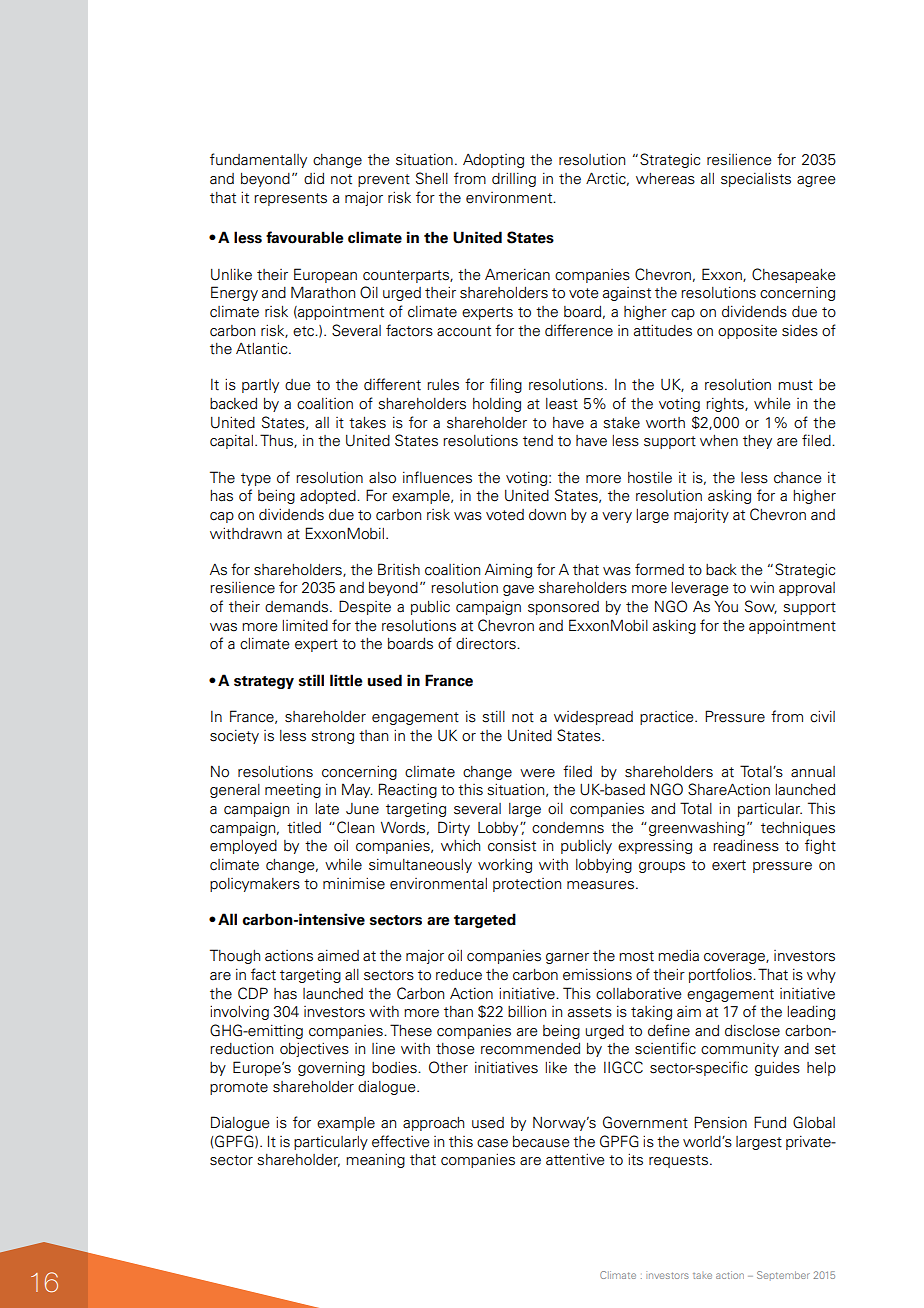 The image size is (924, 1308). What do you see at coordinates (375, 1160) in the screenshot?
I see `meaning` at bounding box center [375, 1160].
